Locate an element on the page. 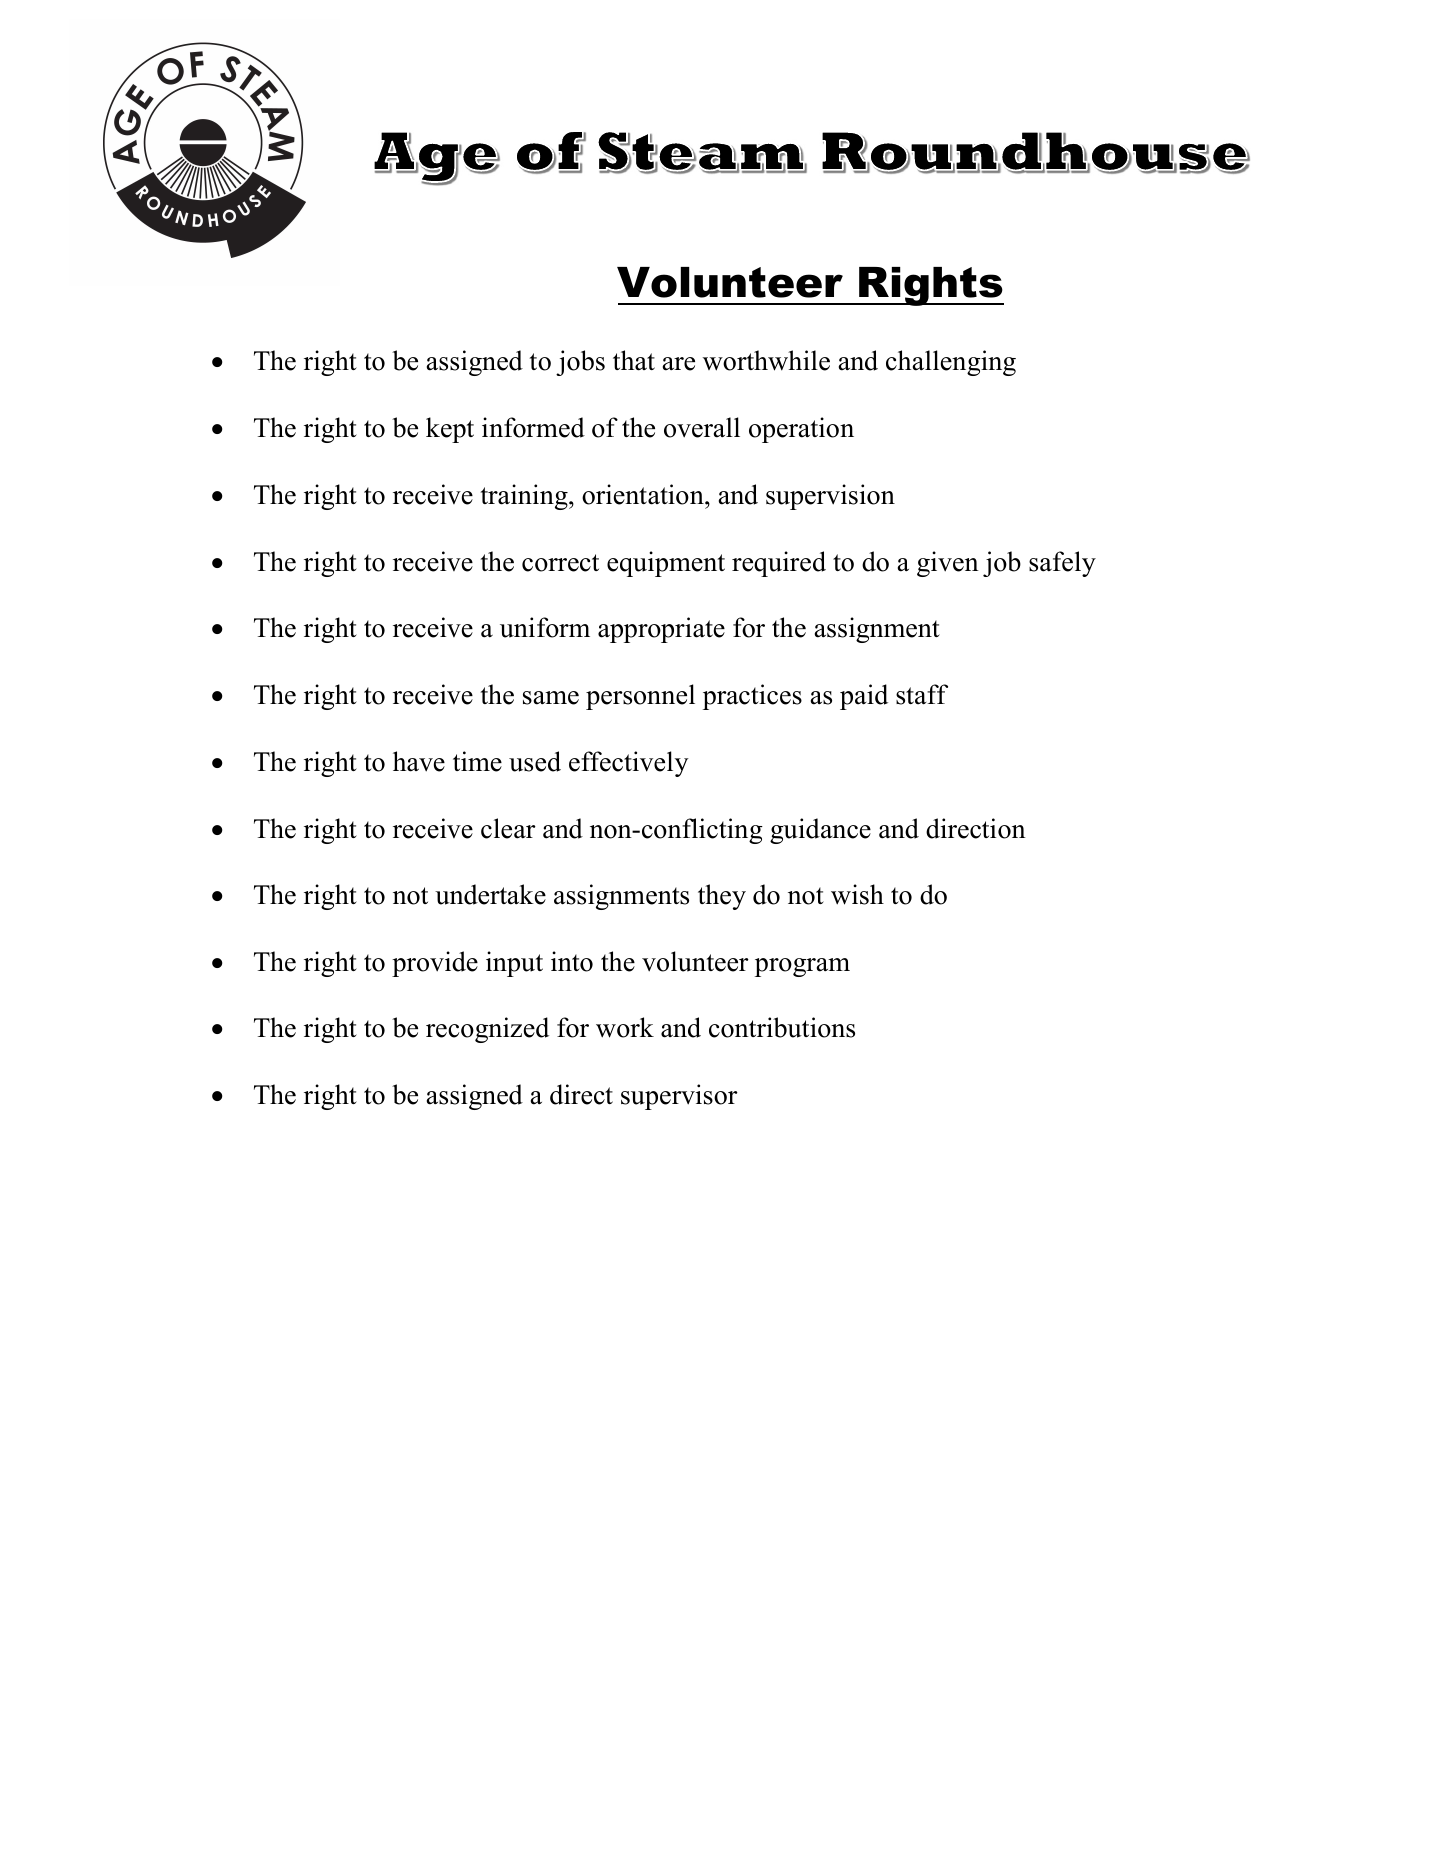  guidance is located at coordinates (820, 831).
